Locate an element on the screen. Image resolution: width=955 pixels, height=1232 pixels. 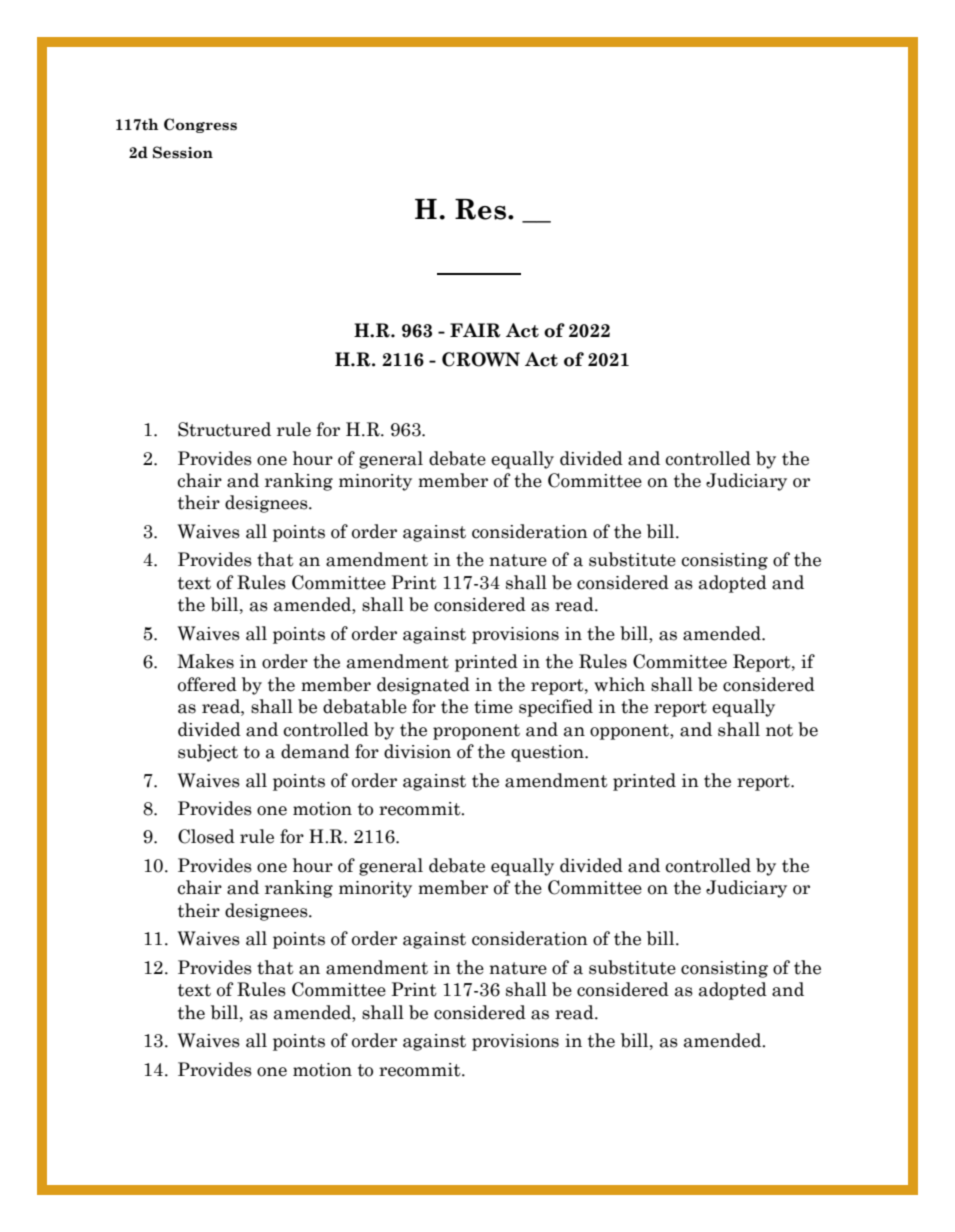
Structured is located at coordinates (224, 429).
